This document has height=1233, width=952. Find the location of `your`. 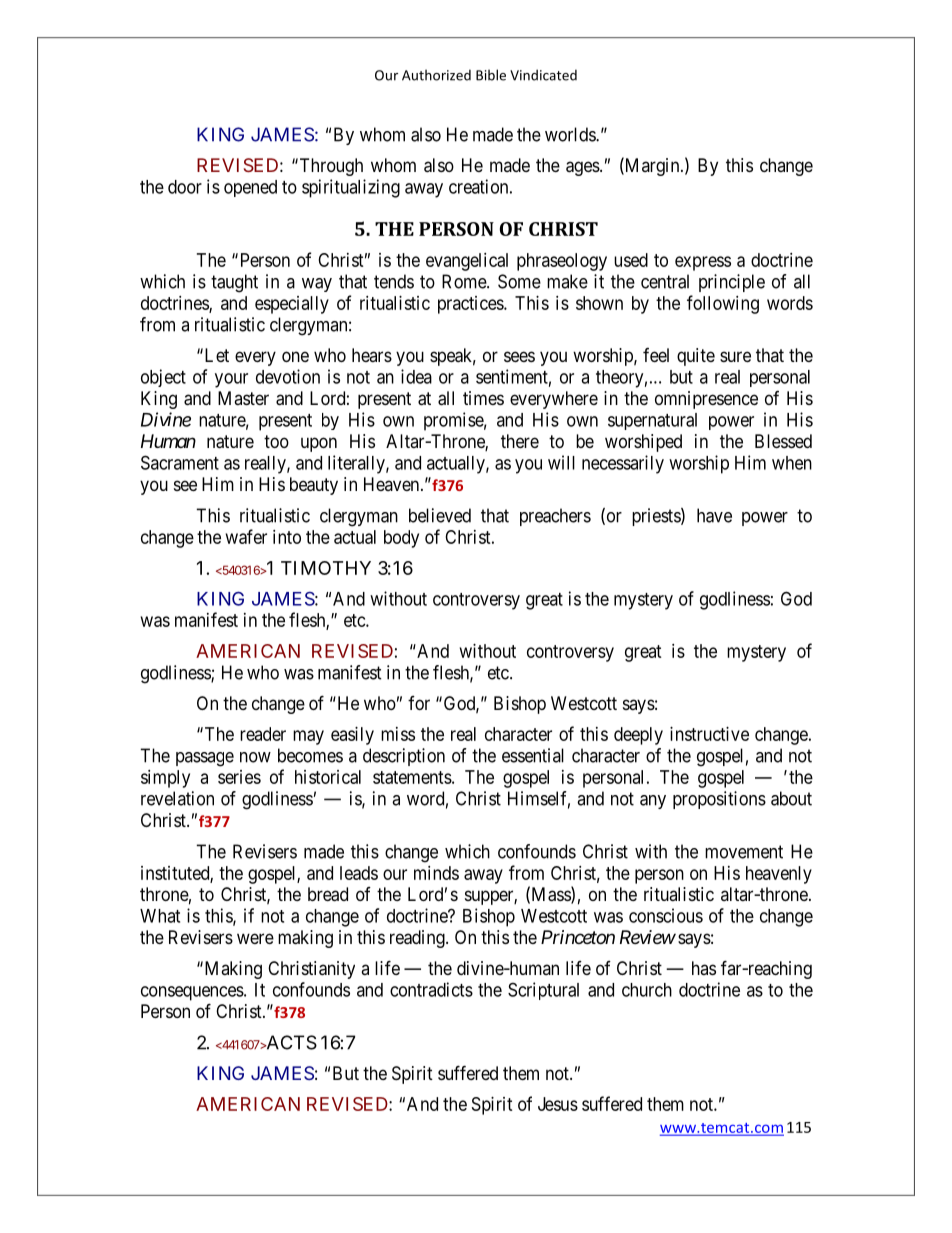

your is located at coordinates (231, 380).
